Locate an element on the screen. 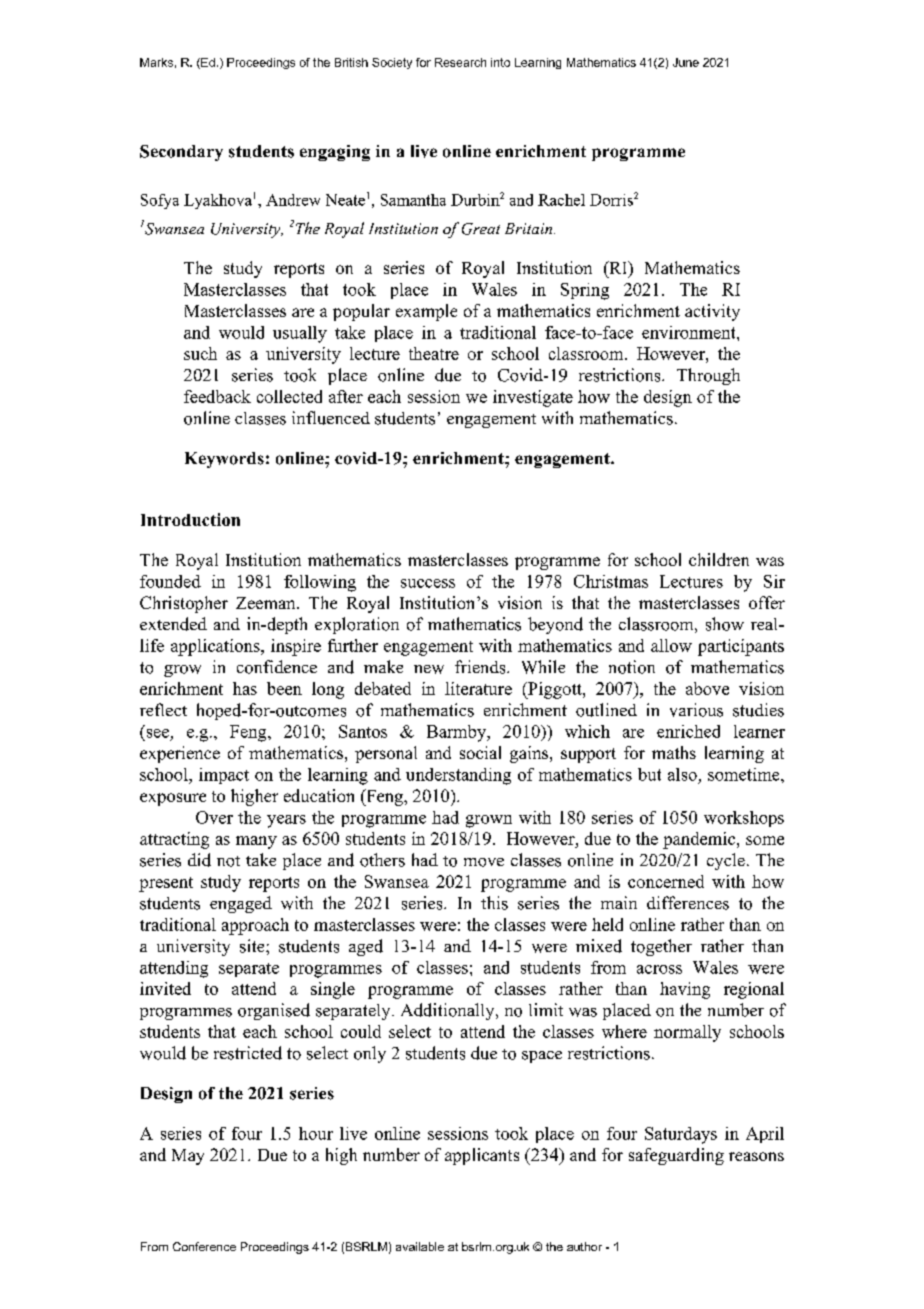  June is located at coordinates (686, 62).
